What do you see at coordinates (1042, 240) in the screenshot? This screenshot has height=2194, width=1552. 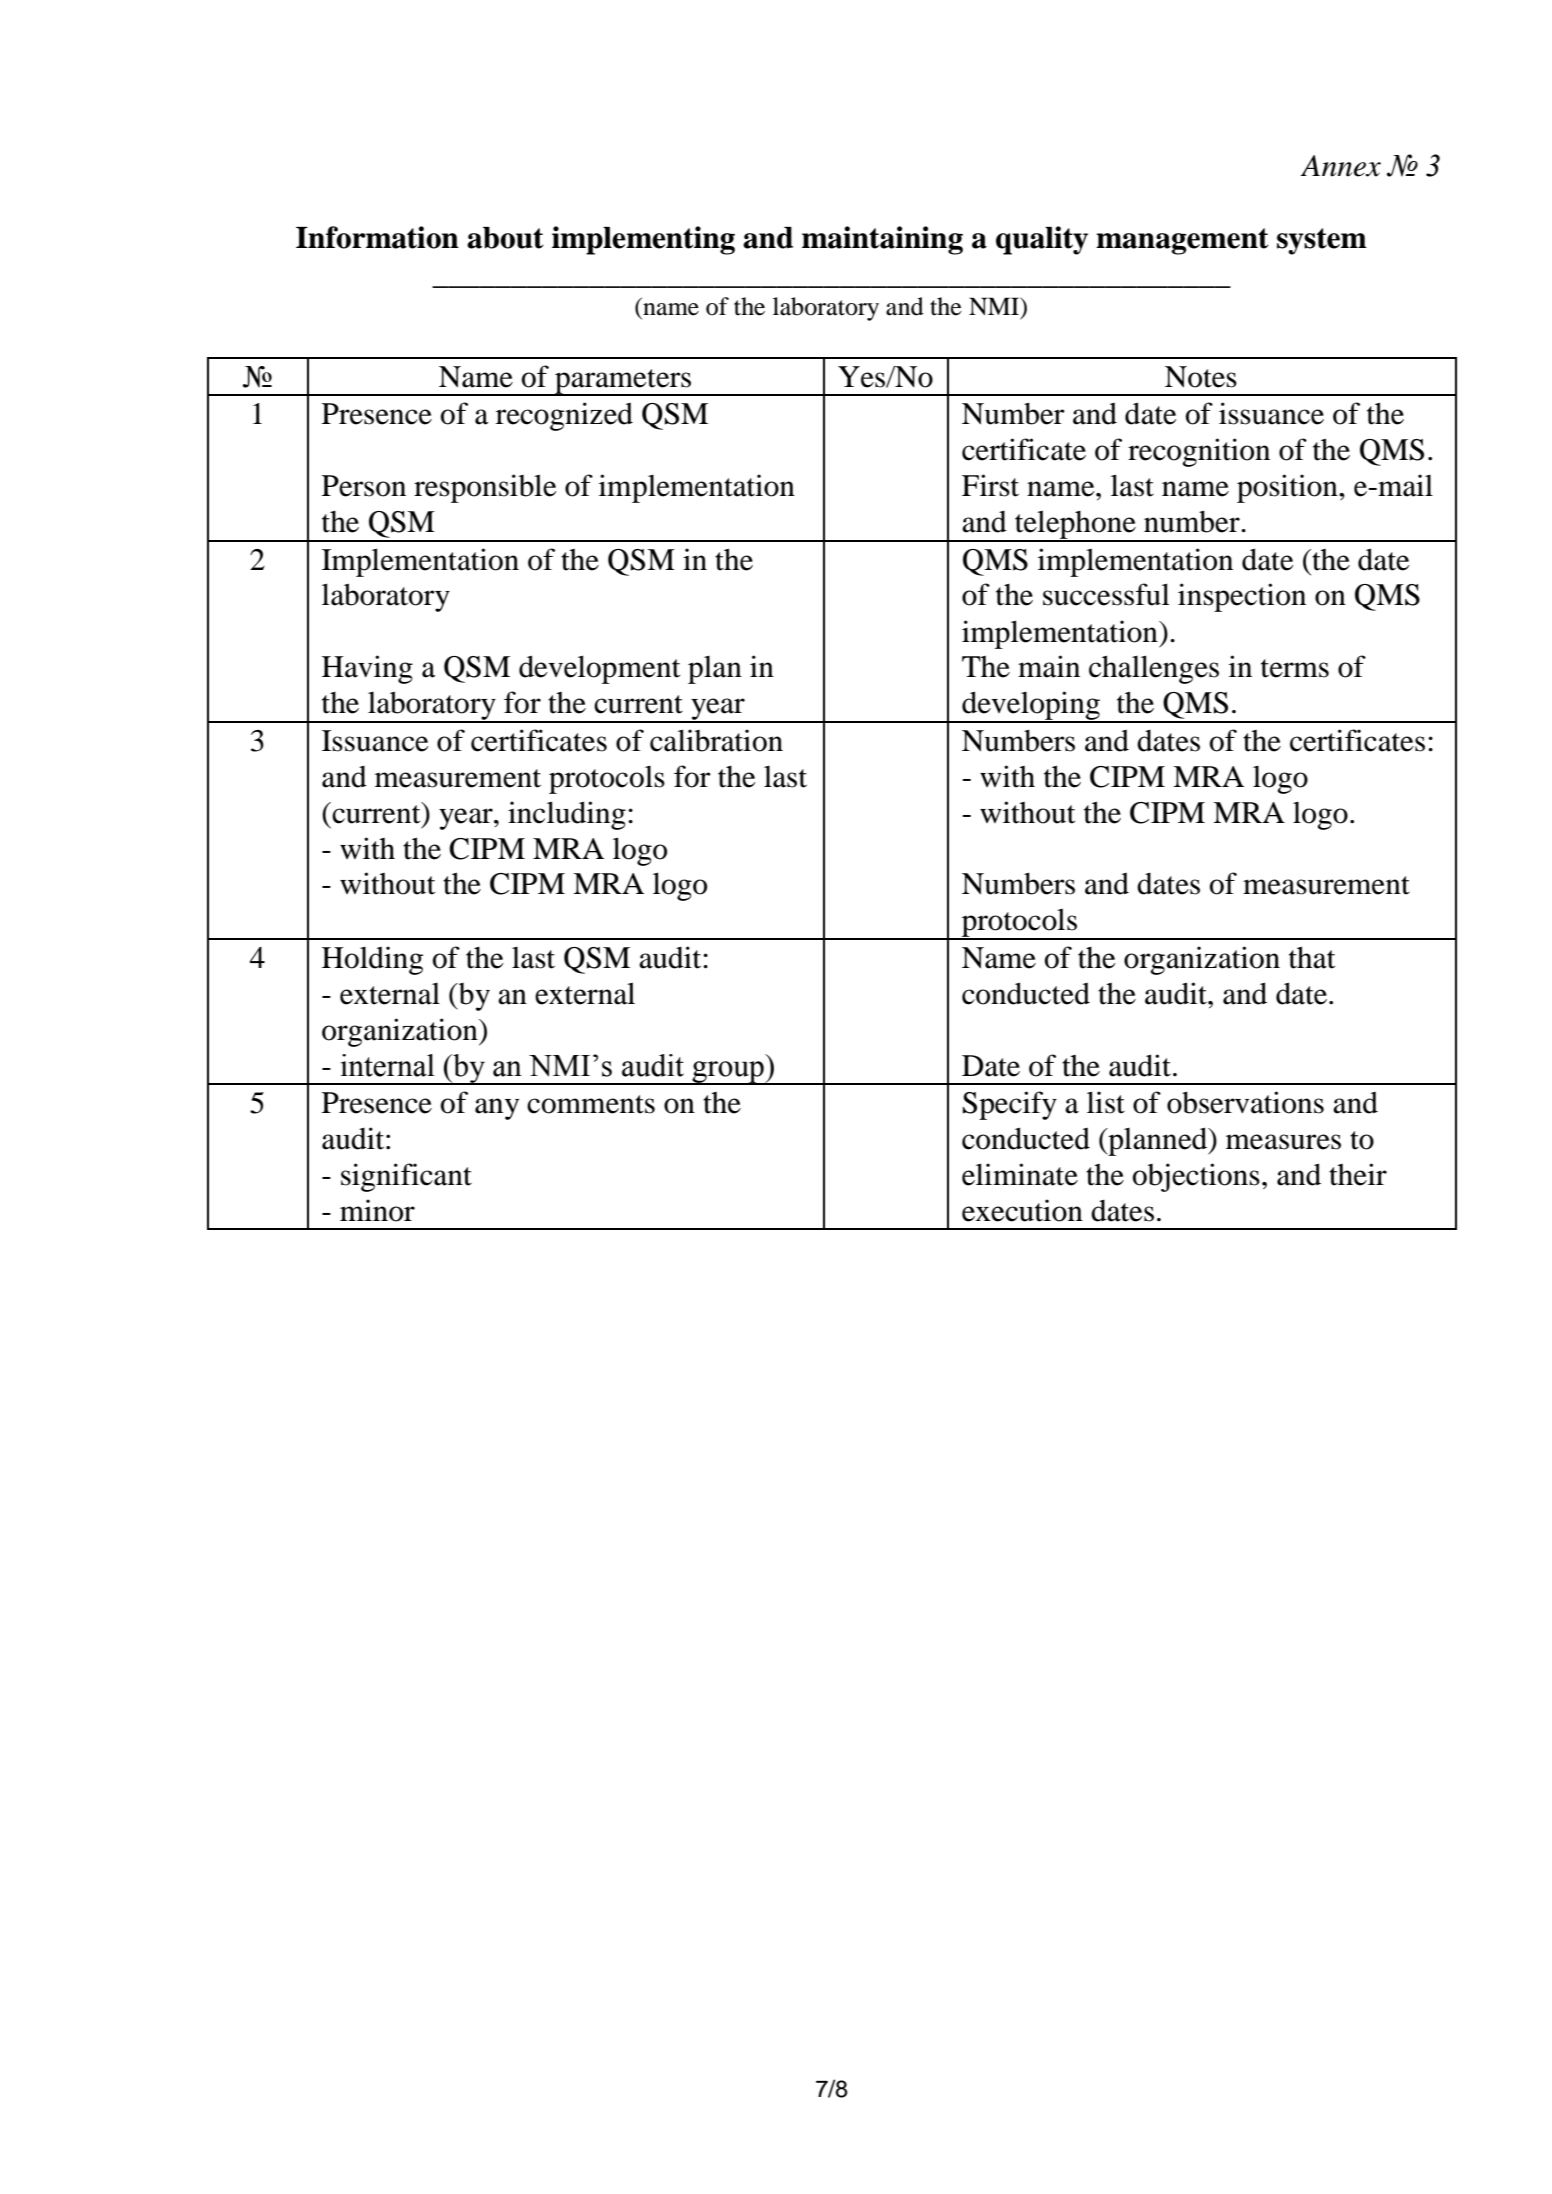 I see `quality` at bounding box center [1042, 240].
